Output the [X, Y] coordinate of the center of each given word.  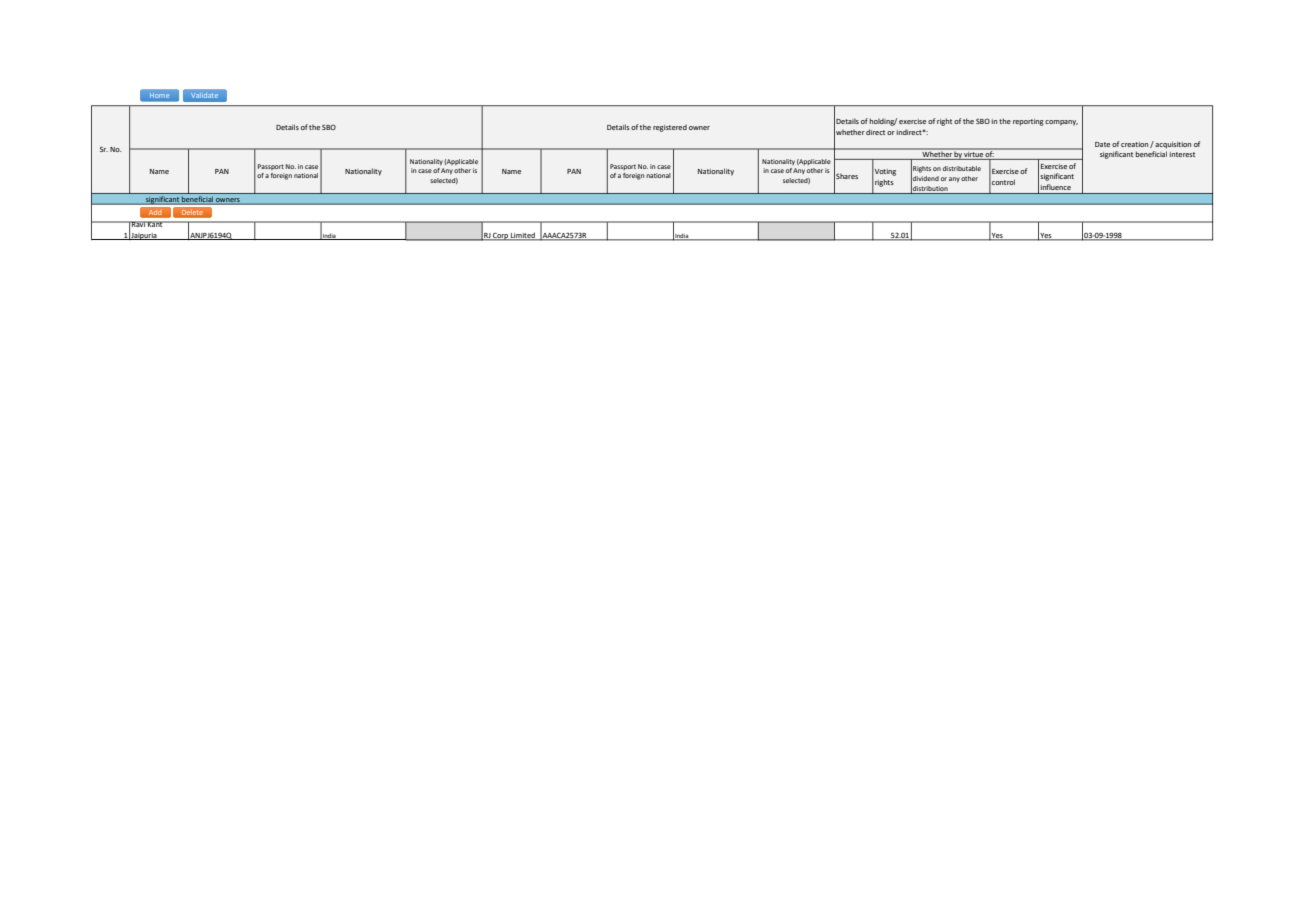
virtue [973, 154]
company [1061, 123]
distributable [962, 168]
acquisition [1173, 145]
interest [1182, 154]
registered [670, 128]
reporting [1028, 122]
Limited [523, 236]
